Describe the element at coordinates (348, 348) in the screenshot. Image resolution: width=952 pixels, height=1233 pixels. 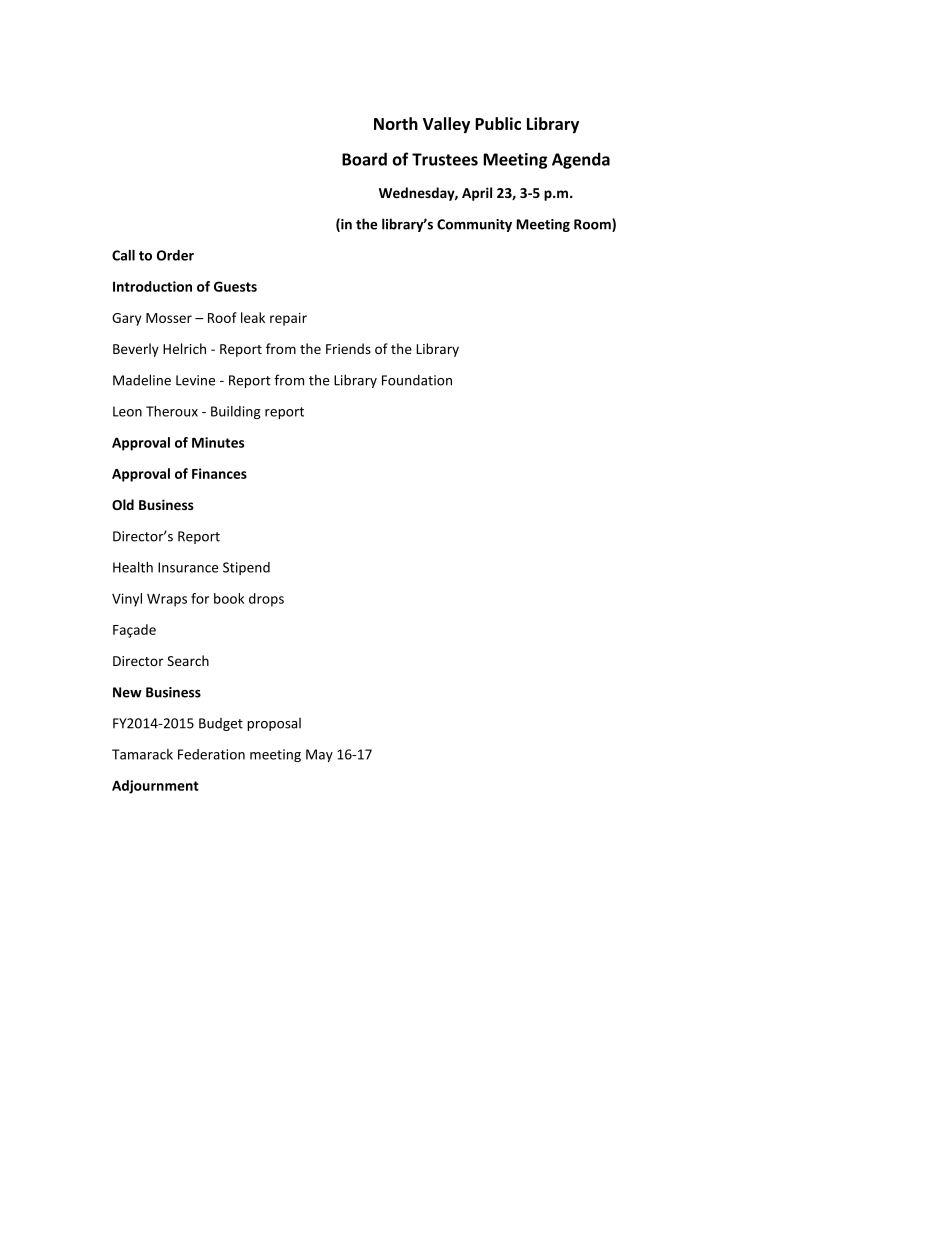
I see `Friends` at that location.
